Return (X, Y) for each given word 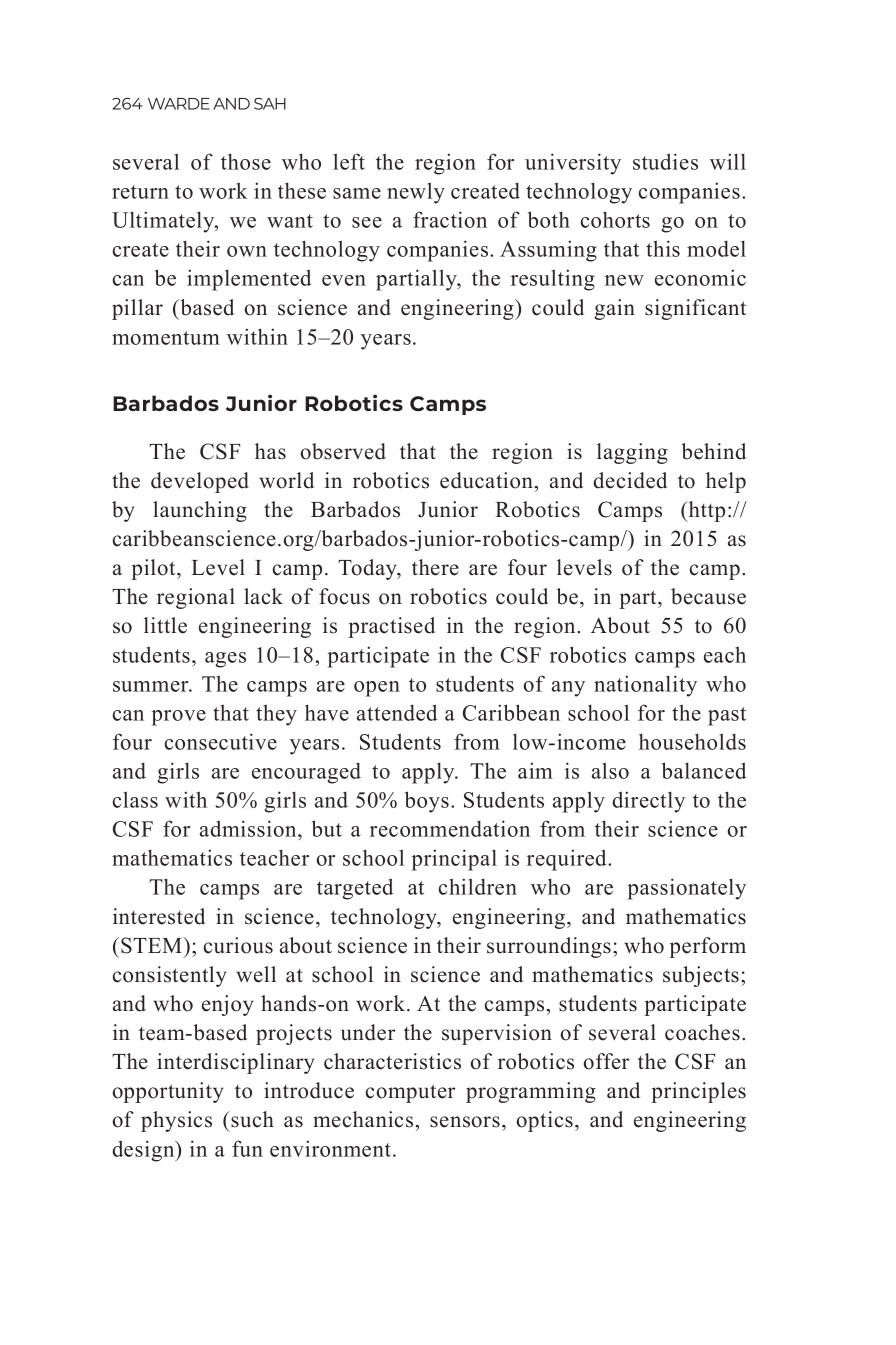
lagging (632, 453)
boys (427, 802)
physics (176, 1121)
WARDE (179, 104)
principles (698, 1092)
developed (200, 482)
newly (416, 193)
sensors (465, 1122)
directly (649, 802)
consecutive (221, 741)
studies (665, 161)
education (488, 480)
